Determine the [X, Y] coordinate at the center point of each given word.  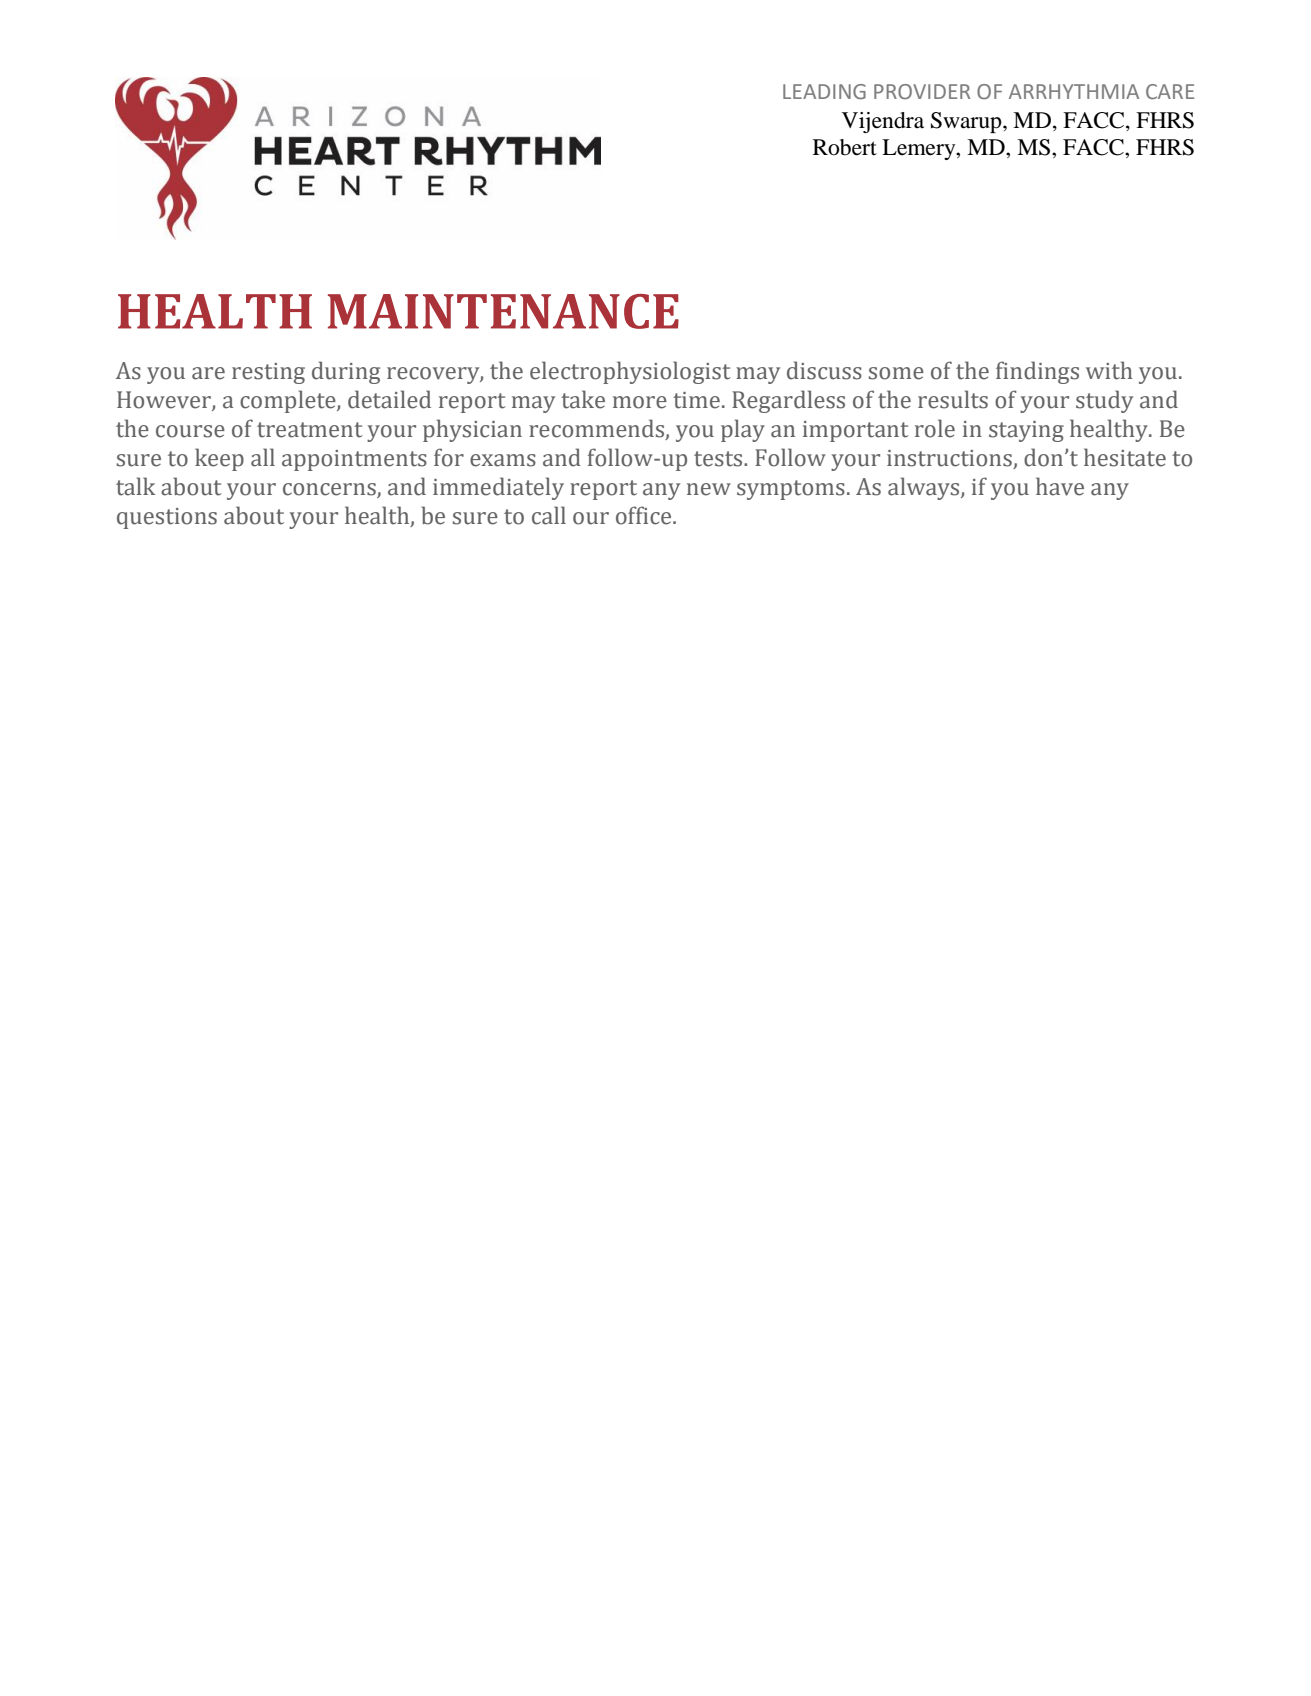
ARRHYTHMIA [1074, 91]
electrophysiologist [630, 372]
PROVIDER [922, 92]
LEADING [824, 92]
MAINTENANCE [503, 311]
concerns [329, 489]
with [1109, 370]
